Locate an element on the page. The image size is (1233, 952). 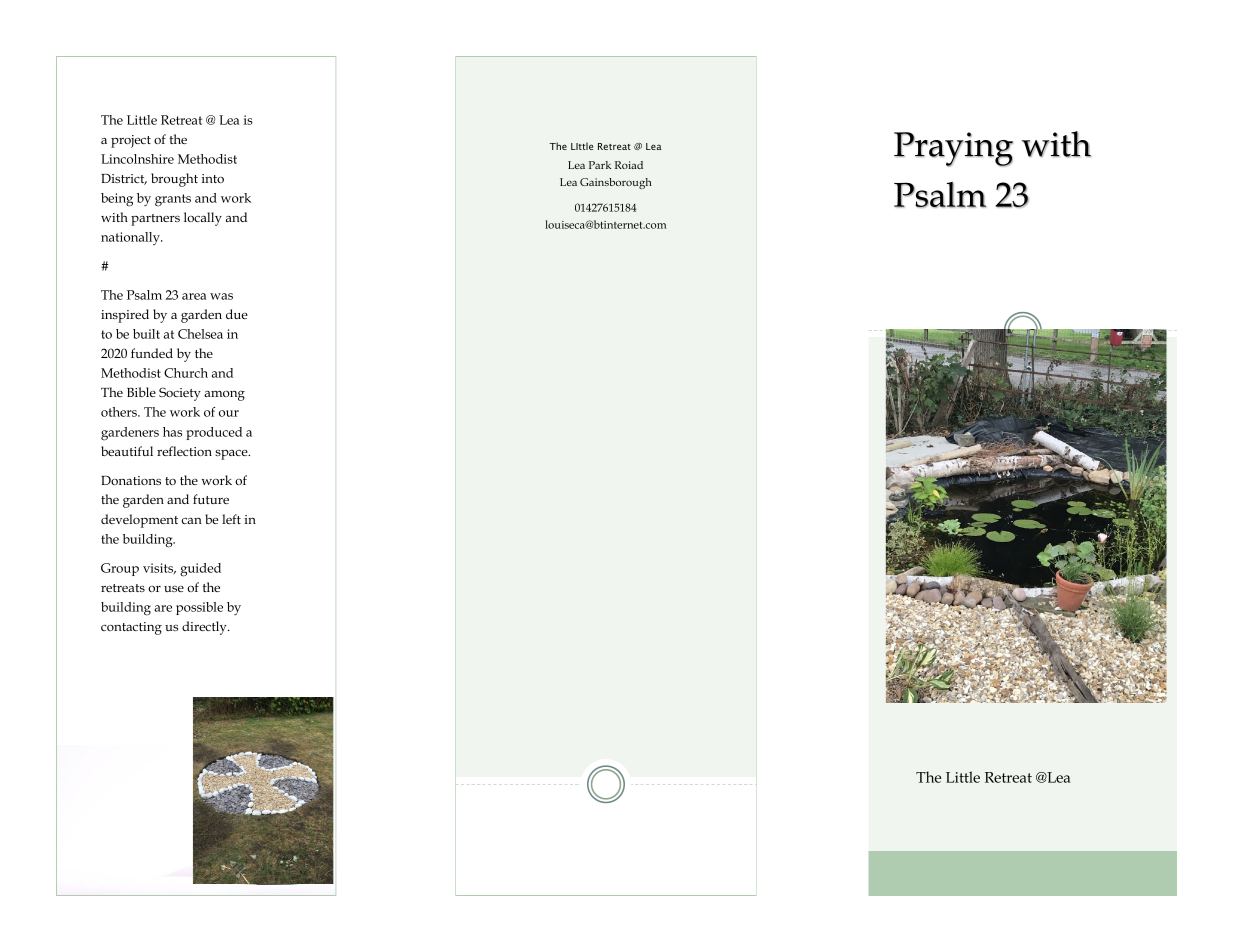
our is located at coordinates (229, 413).
